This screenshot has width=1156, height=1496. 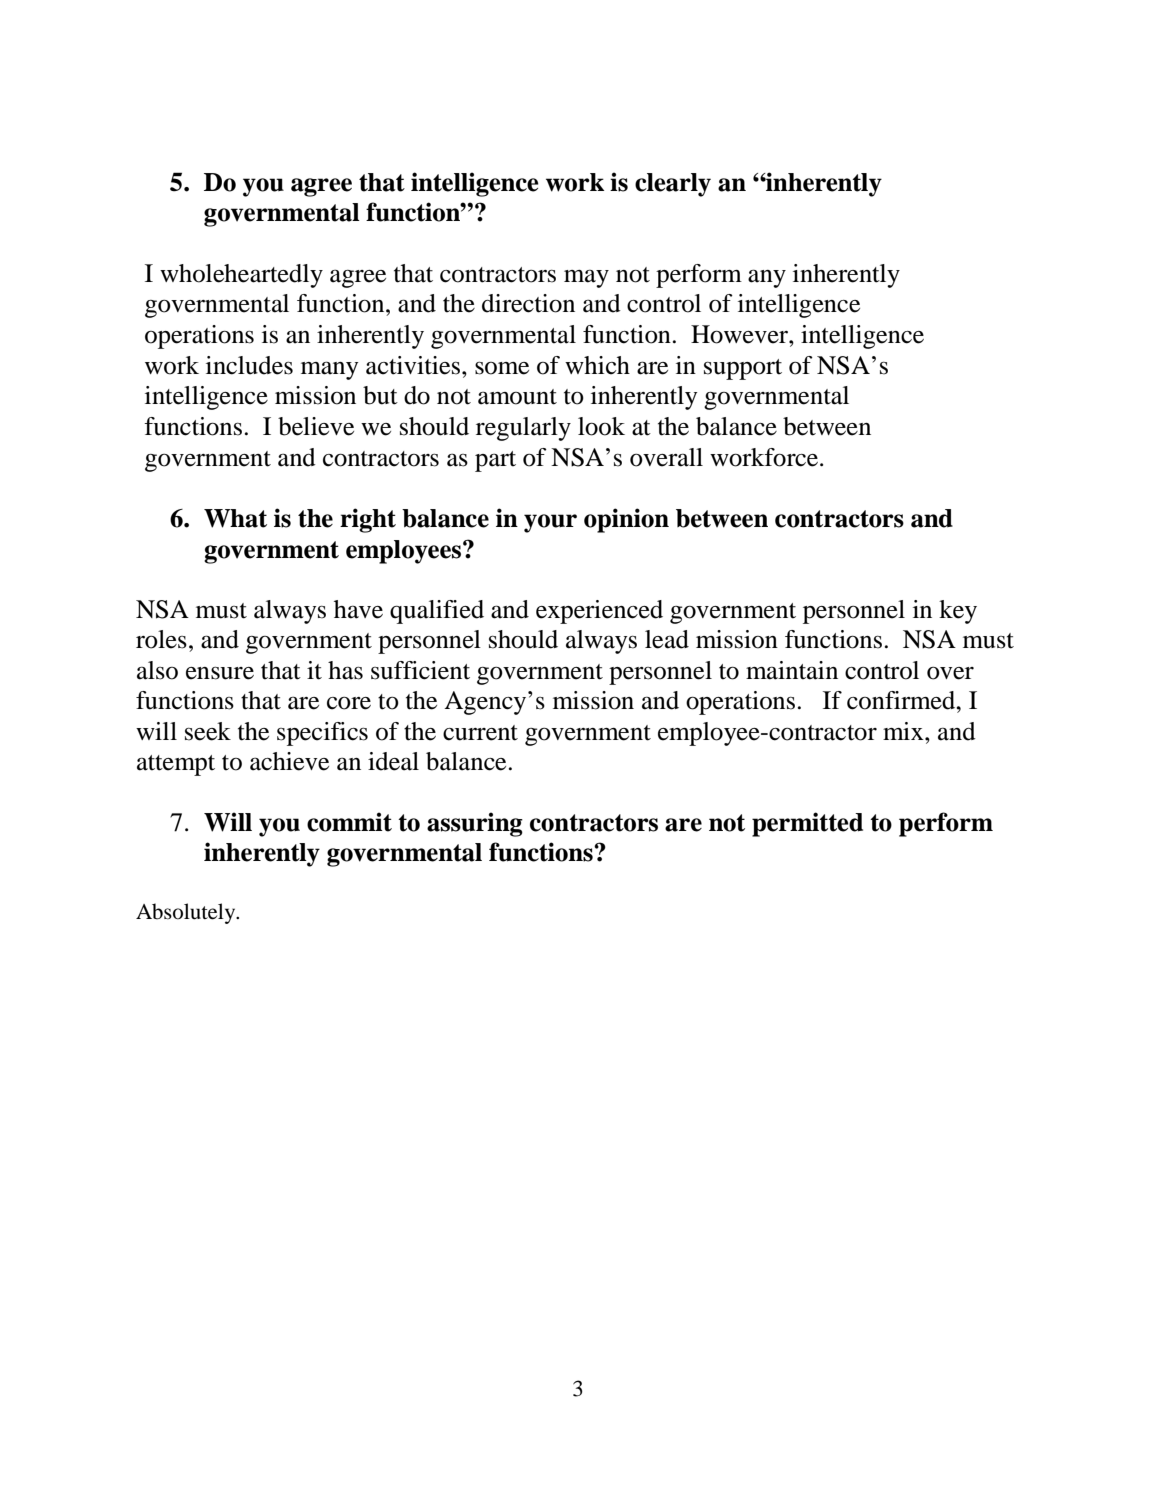 What do you see at coordinates (586, 278) in the screenshot?
I see `may` at bounding box center [586, 278].
